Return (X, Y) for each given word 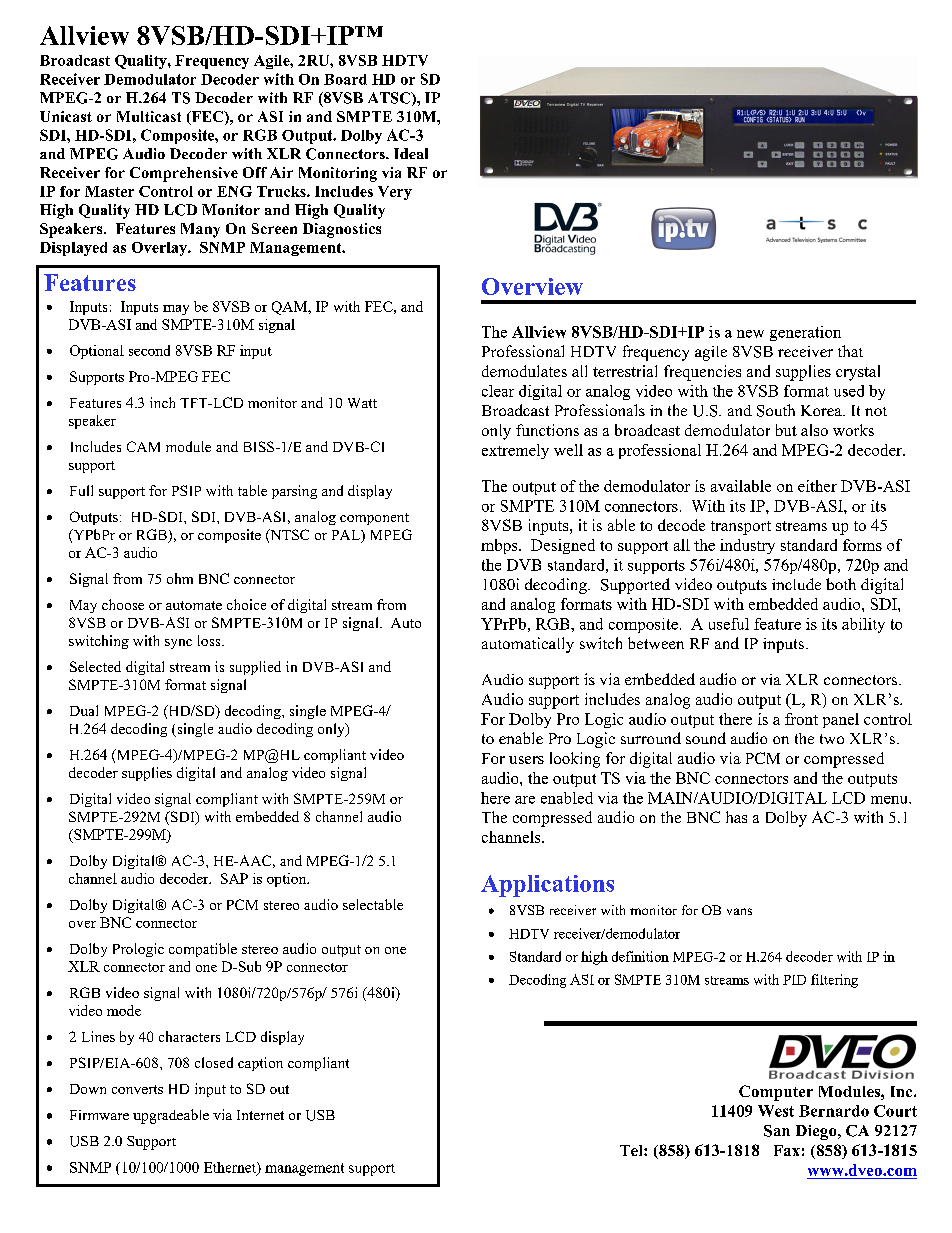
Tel (632, 1150)
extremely (515, 451)
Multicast (149, 116)
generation (805, 333)
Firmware (99, 1115)
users (526, 760)
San (777, 1131)
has (736, 817)
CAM (143, 446)
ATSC (390, 99)
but (786, 430)
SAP (234, 878)
